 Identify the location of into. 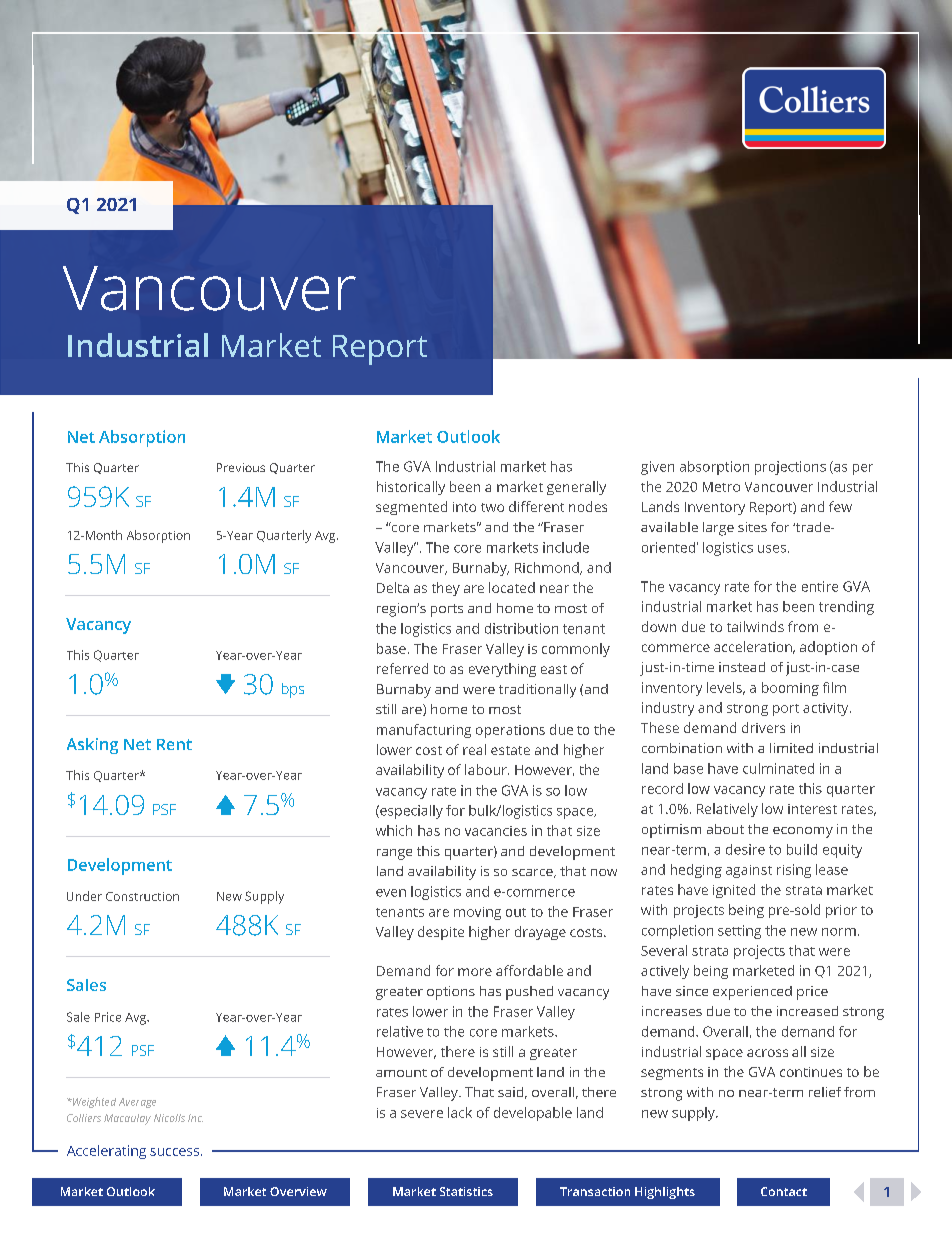
(464, 507).
